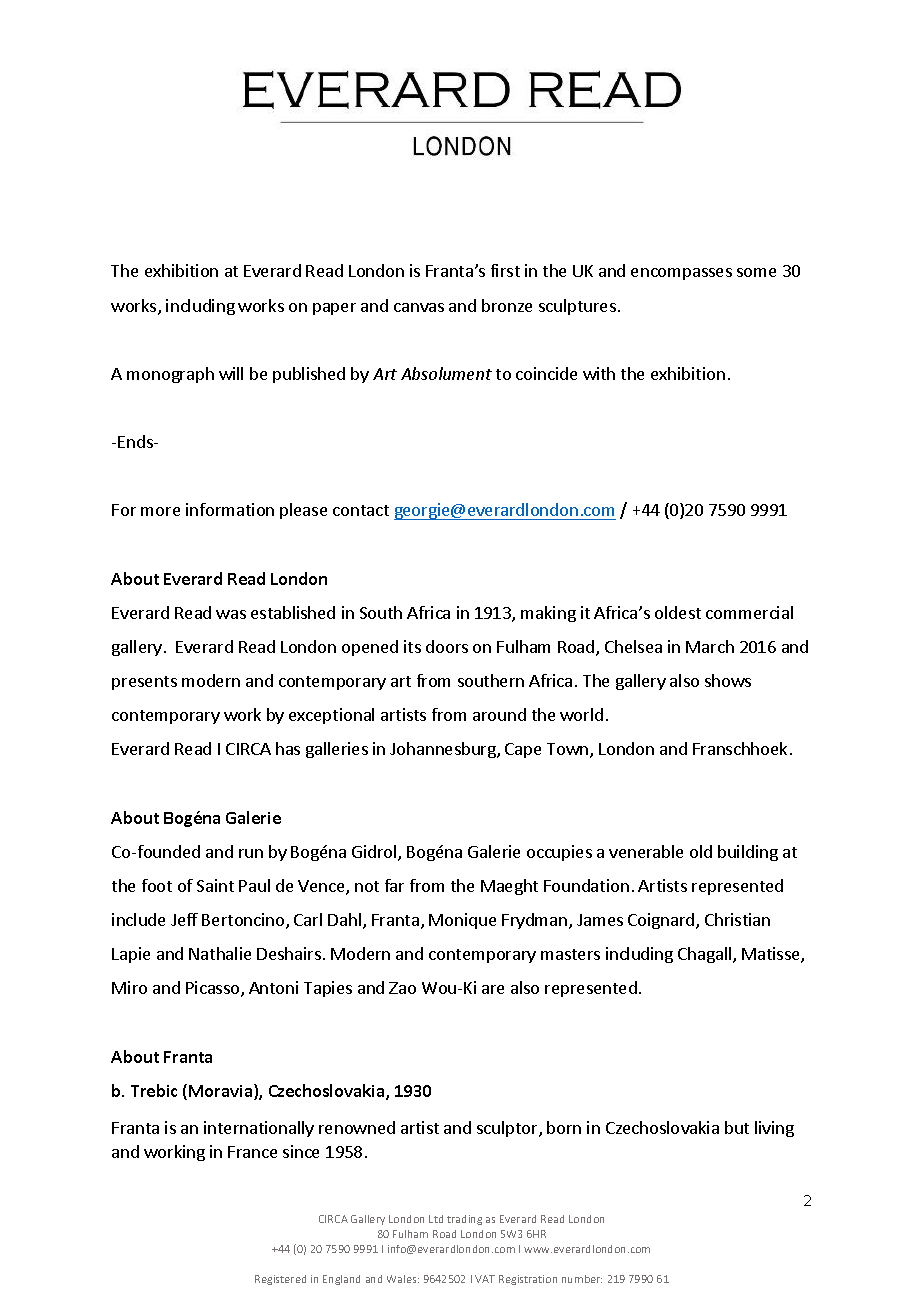 Image resolution: width=924 pixels, height=1308 pixels. I want to click on Johannesburg, so click(444, 750).
